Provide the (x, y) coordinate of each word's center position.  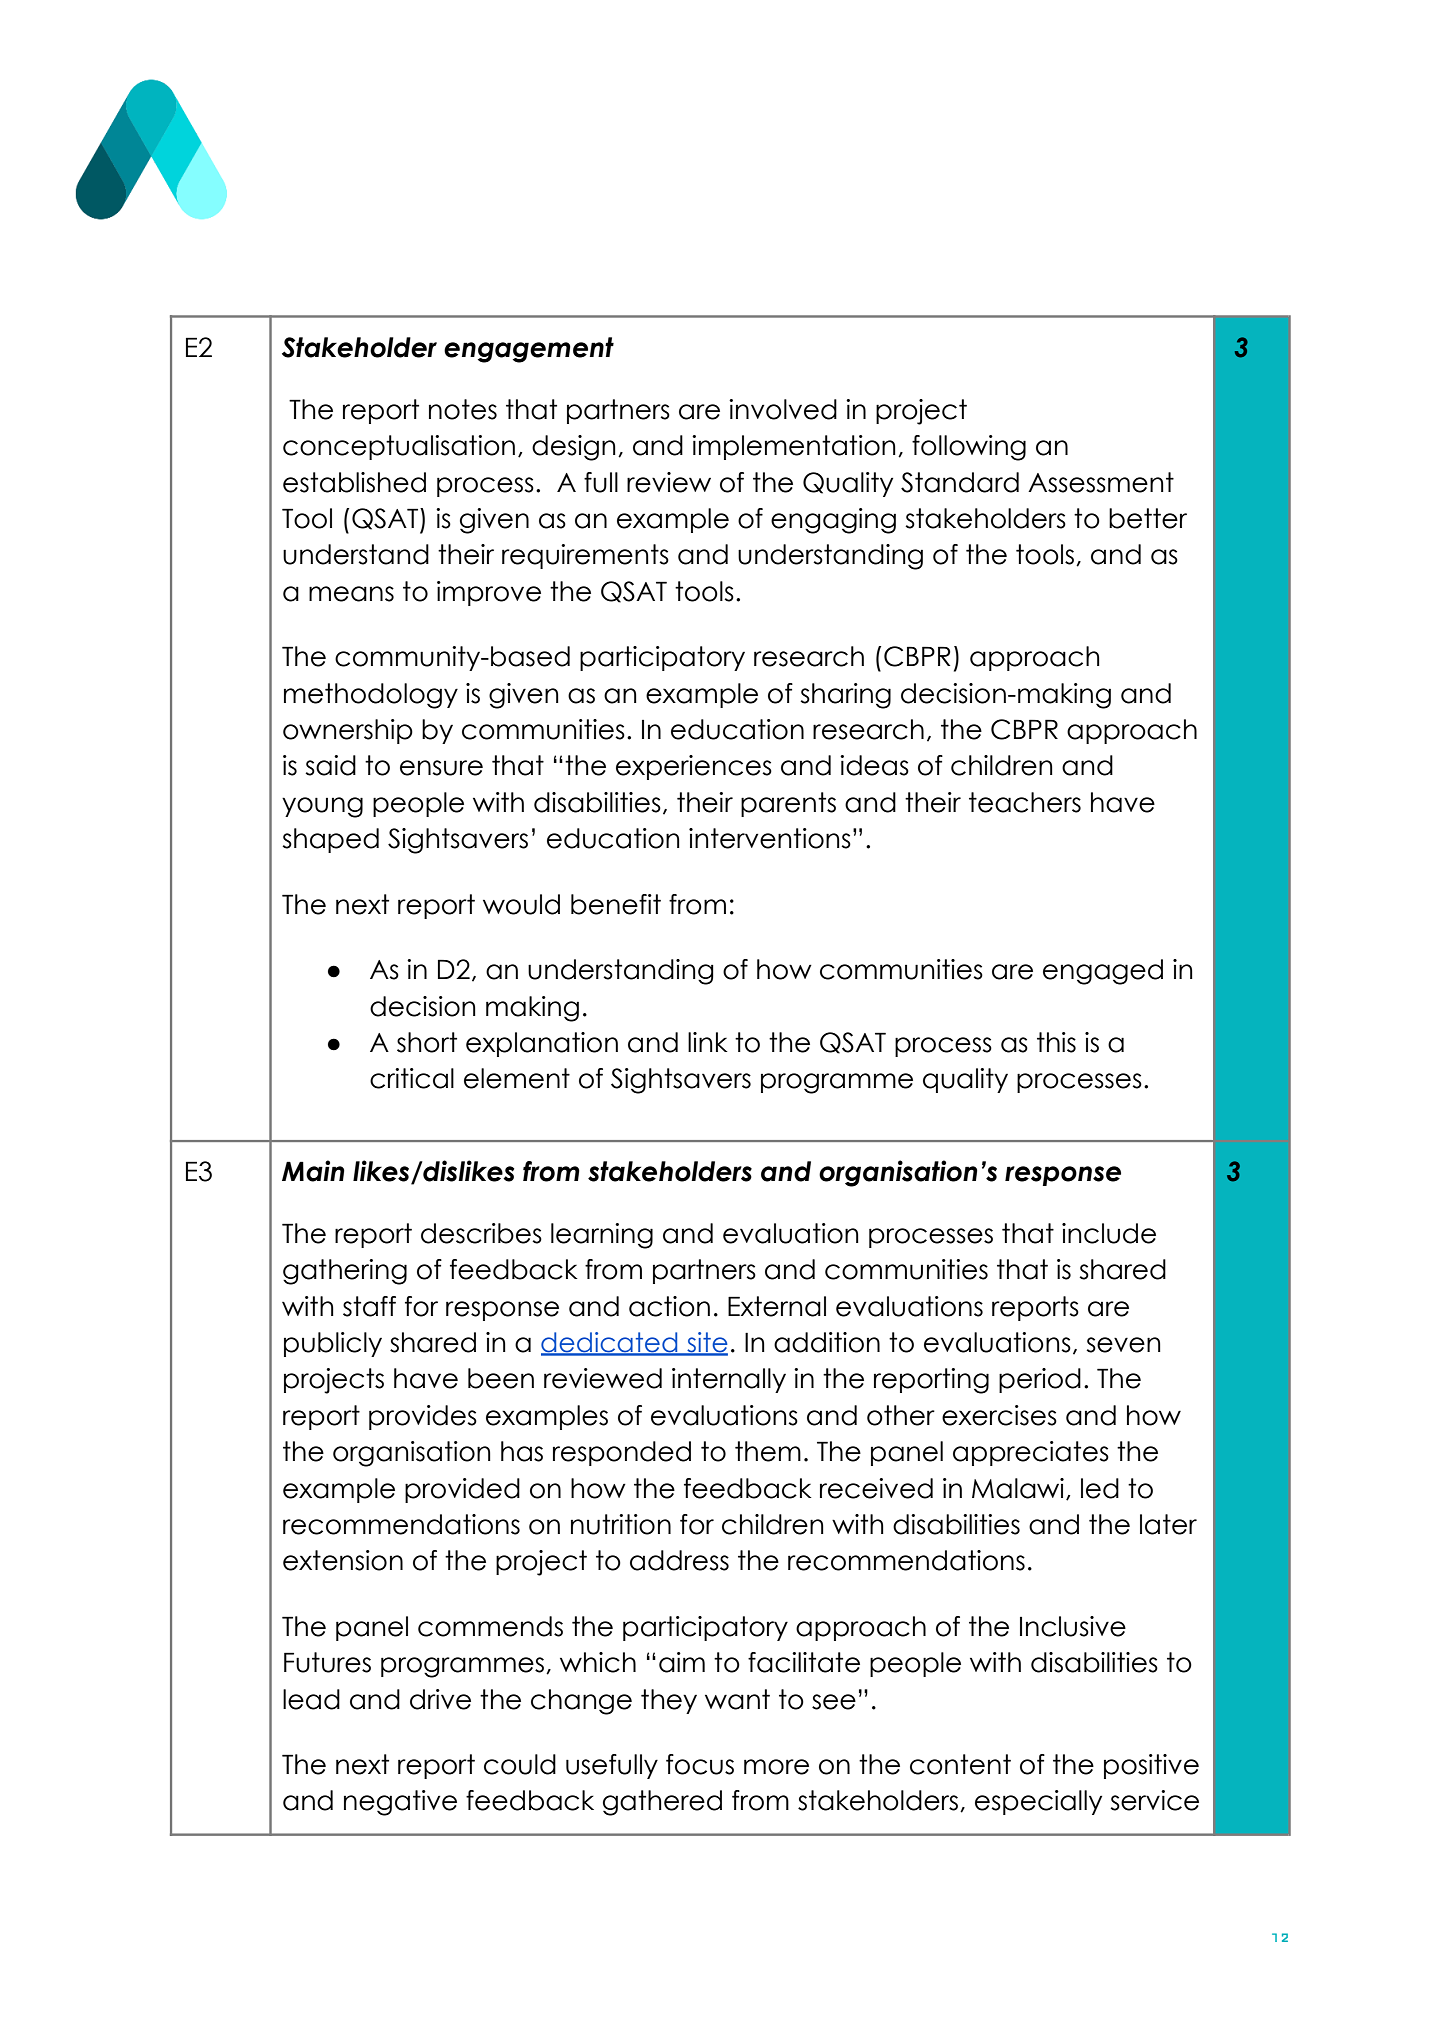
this (1056, 1042)
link (708, 1042)
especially (1038, 1802)
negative (400, 1803)
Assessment (1101, 482)
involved (783, 409)
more (776, 1767)
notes (463, 409)
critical (412, 1078)
